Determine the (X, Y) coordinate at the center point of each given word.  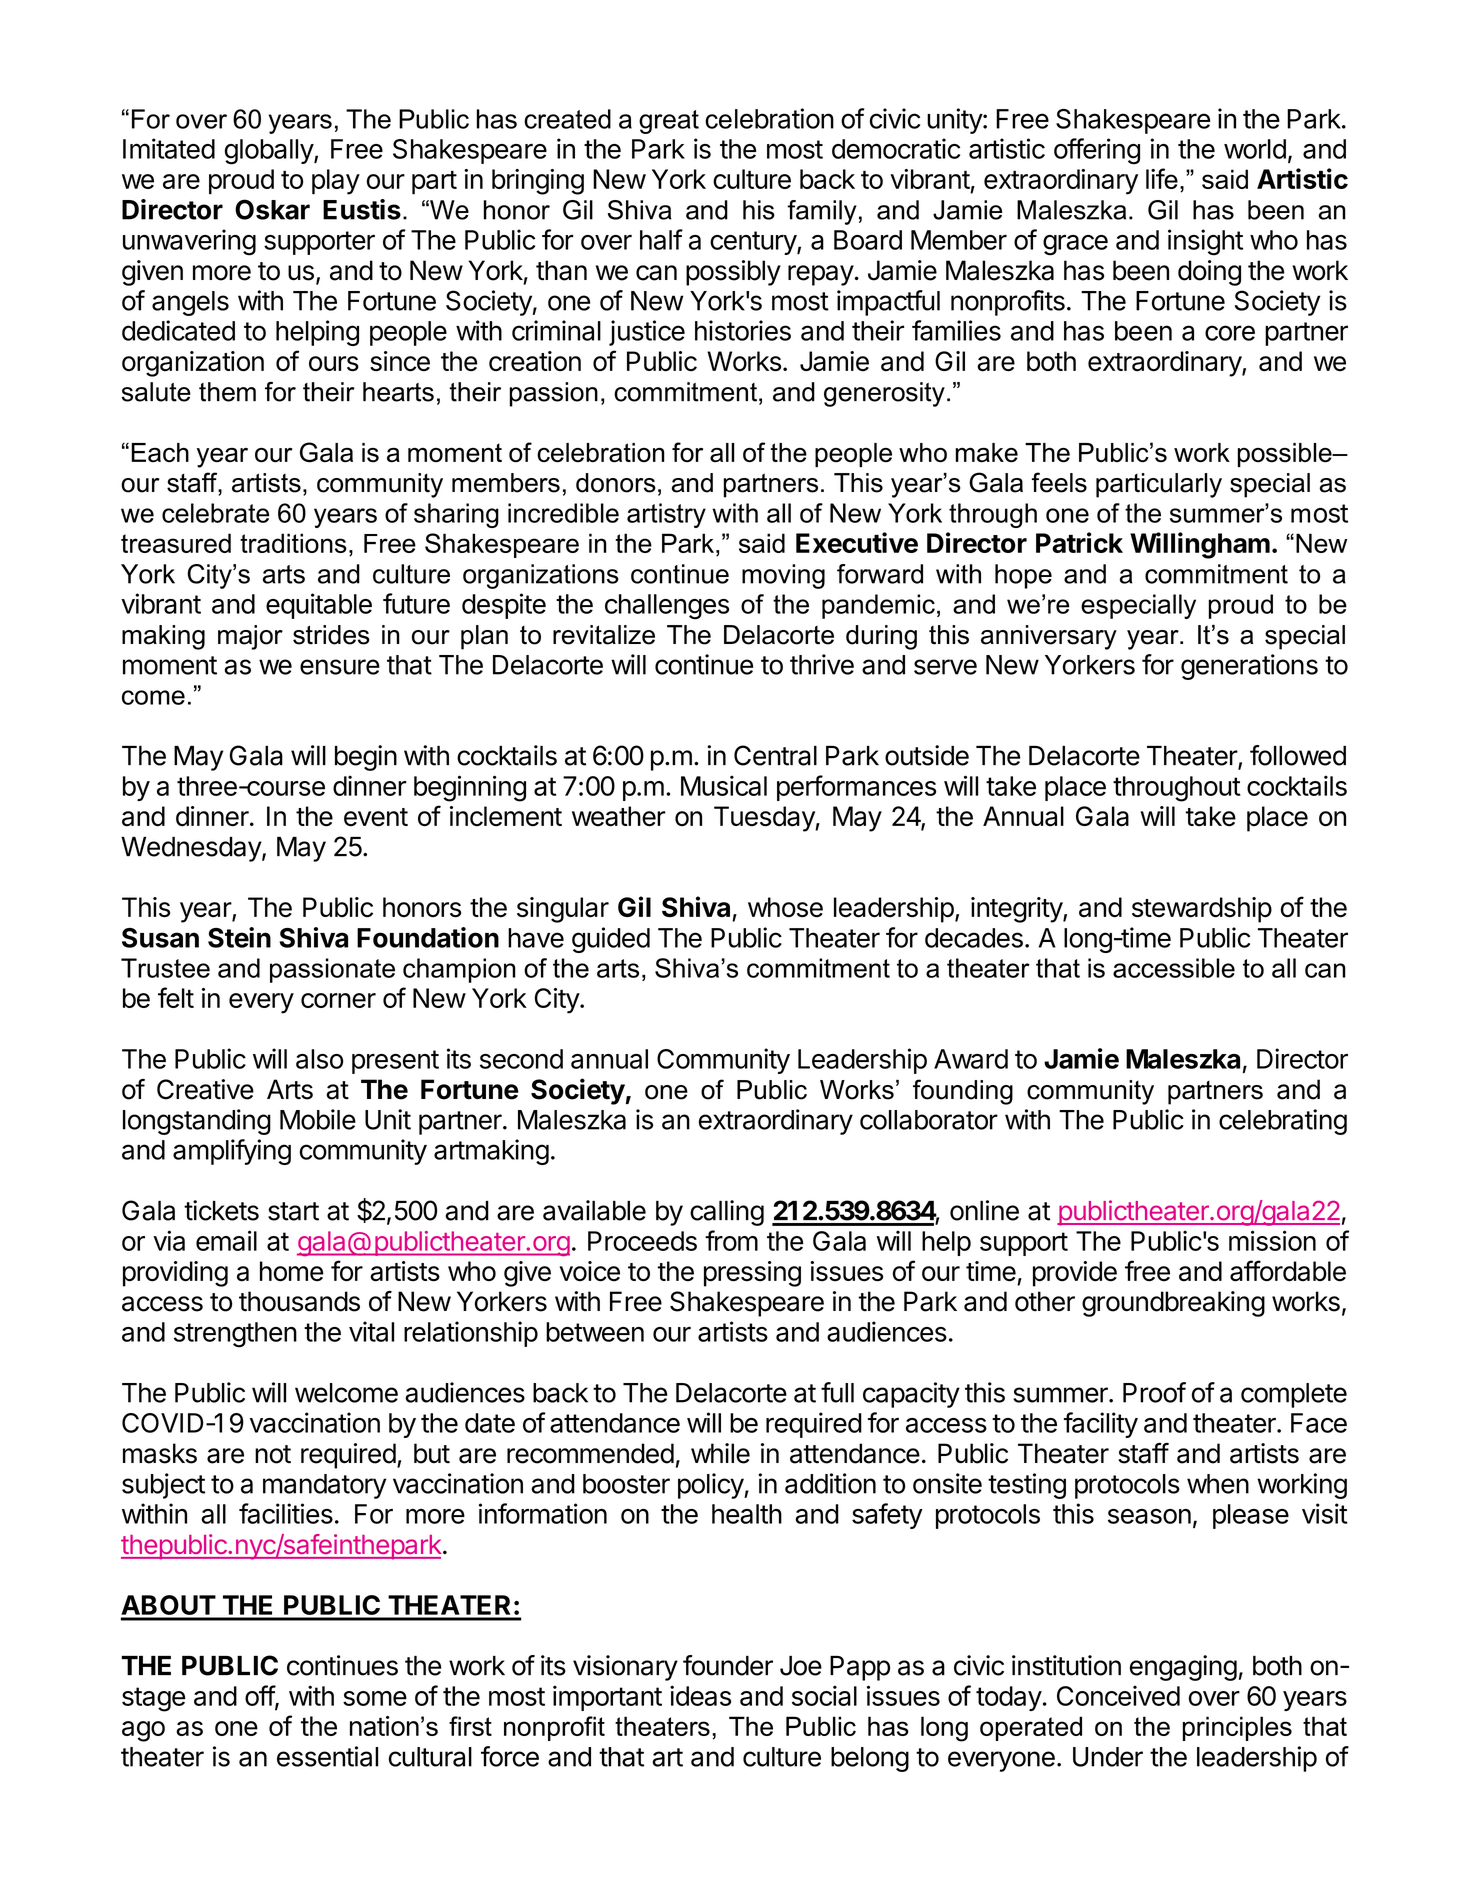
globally (270, 152)
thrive (822, 664)
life (1162, 178)
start (293, 1211)
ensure (340, 667)
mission (1272, 1240)
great (669, 122)
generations (1249, 667)
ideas (700, 1695)
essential (327, 1756)
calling (727, 1213)
